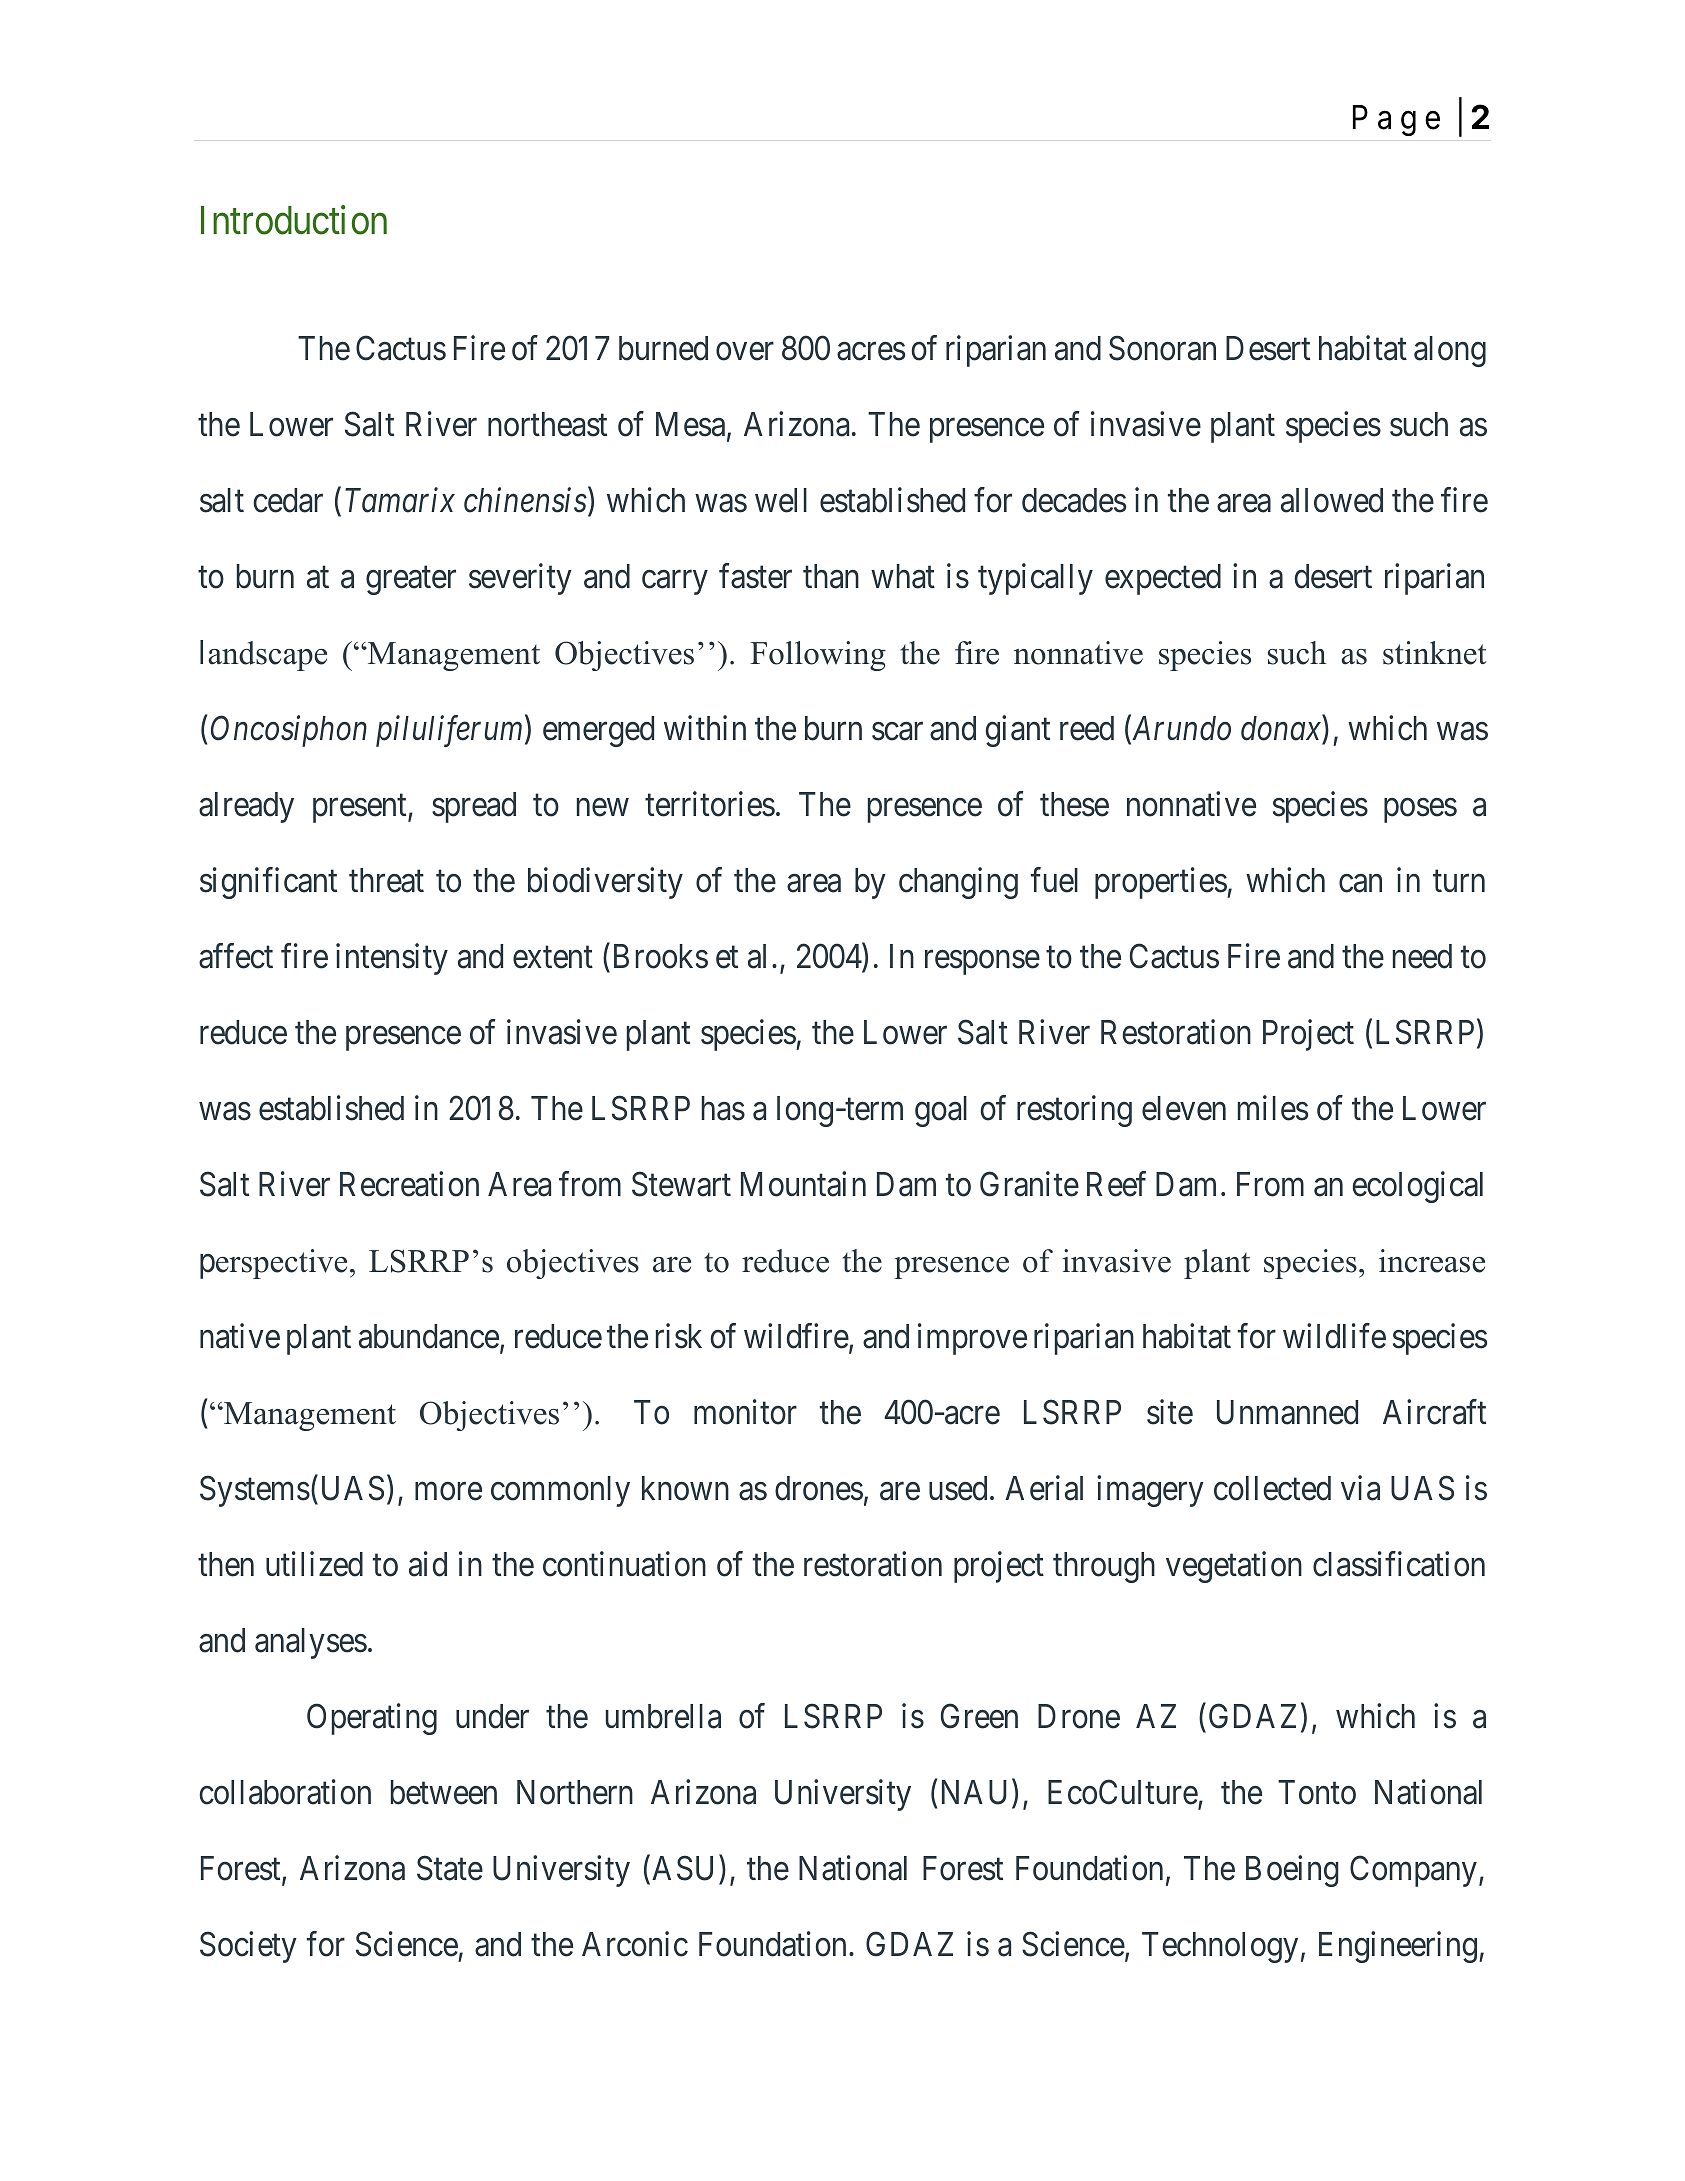  I want to click on intensity, so click(392, 959).
